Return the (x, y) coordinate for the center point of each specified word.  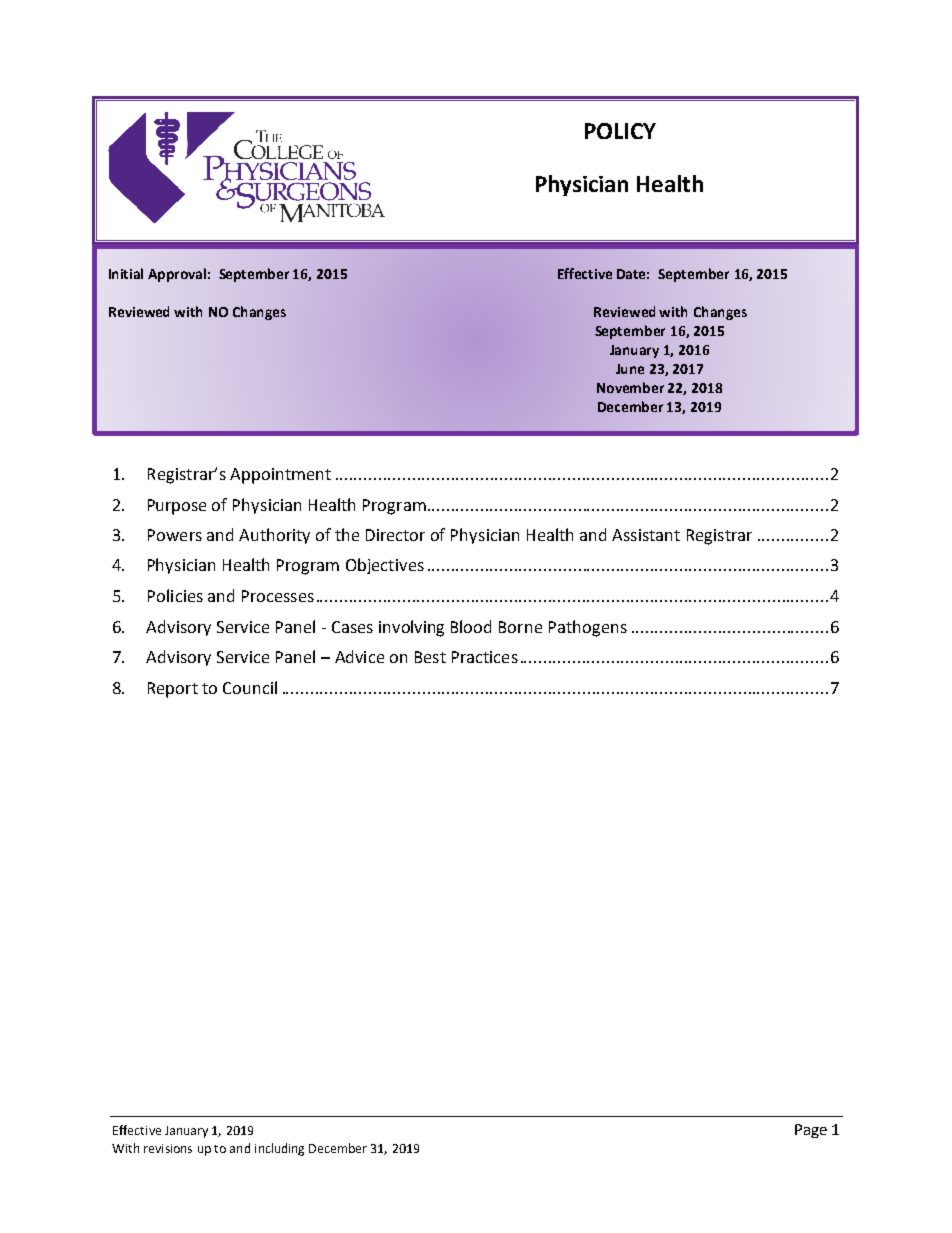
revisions (168, 1148)
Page (811, 1131)
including (279, 1149)
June (630, 369)
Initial (126, 273)
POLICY (620, 131)
